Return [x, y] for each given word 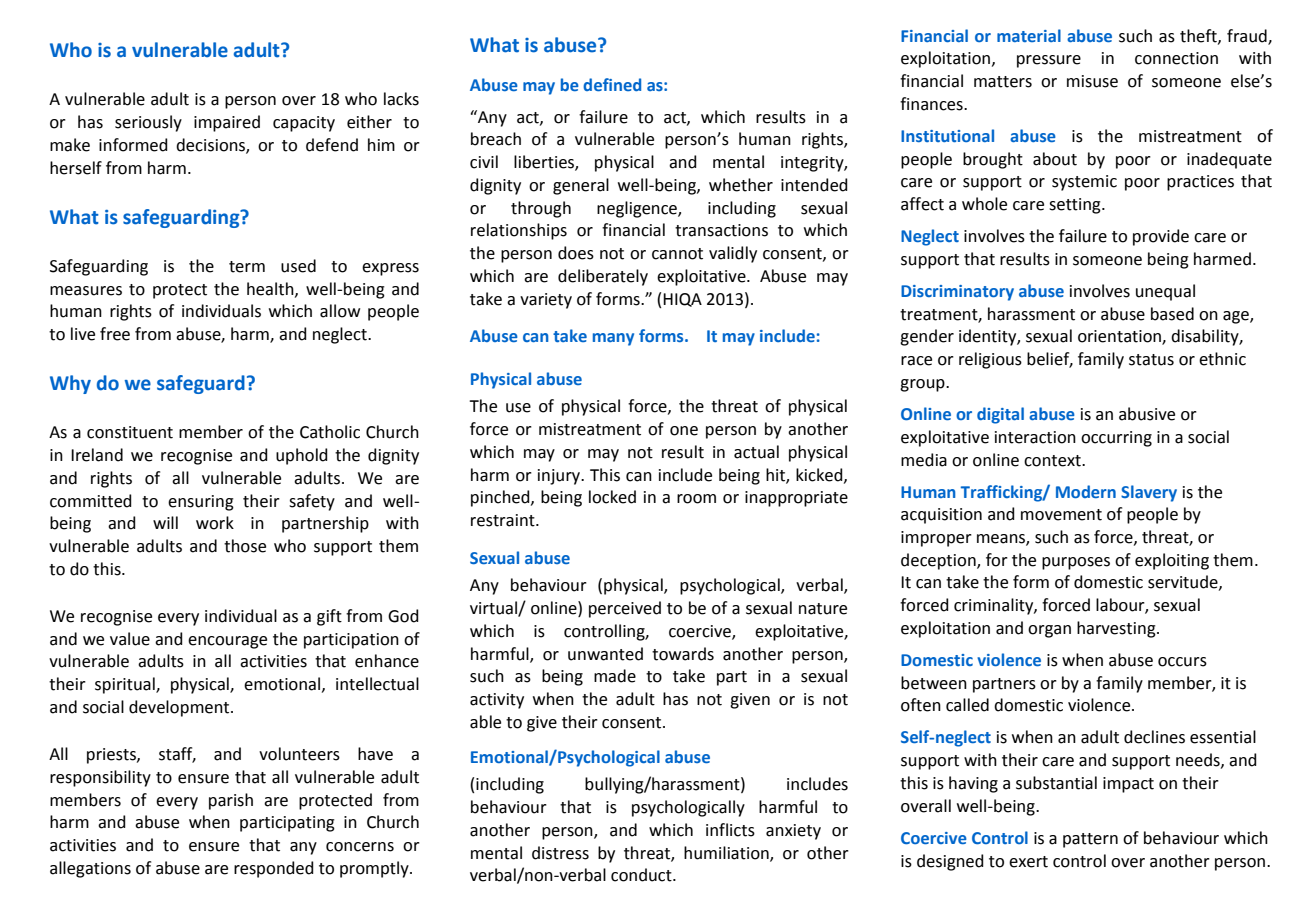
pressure [1049, 61]
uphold [302, 456]
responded [274, 869]
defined [612, 84]
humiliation [727, 853]
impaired [227, 123]
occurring [1116, 439]
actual [756, 452]
